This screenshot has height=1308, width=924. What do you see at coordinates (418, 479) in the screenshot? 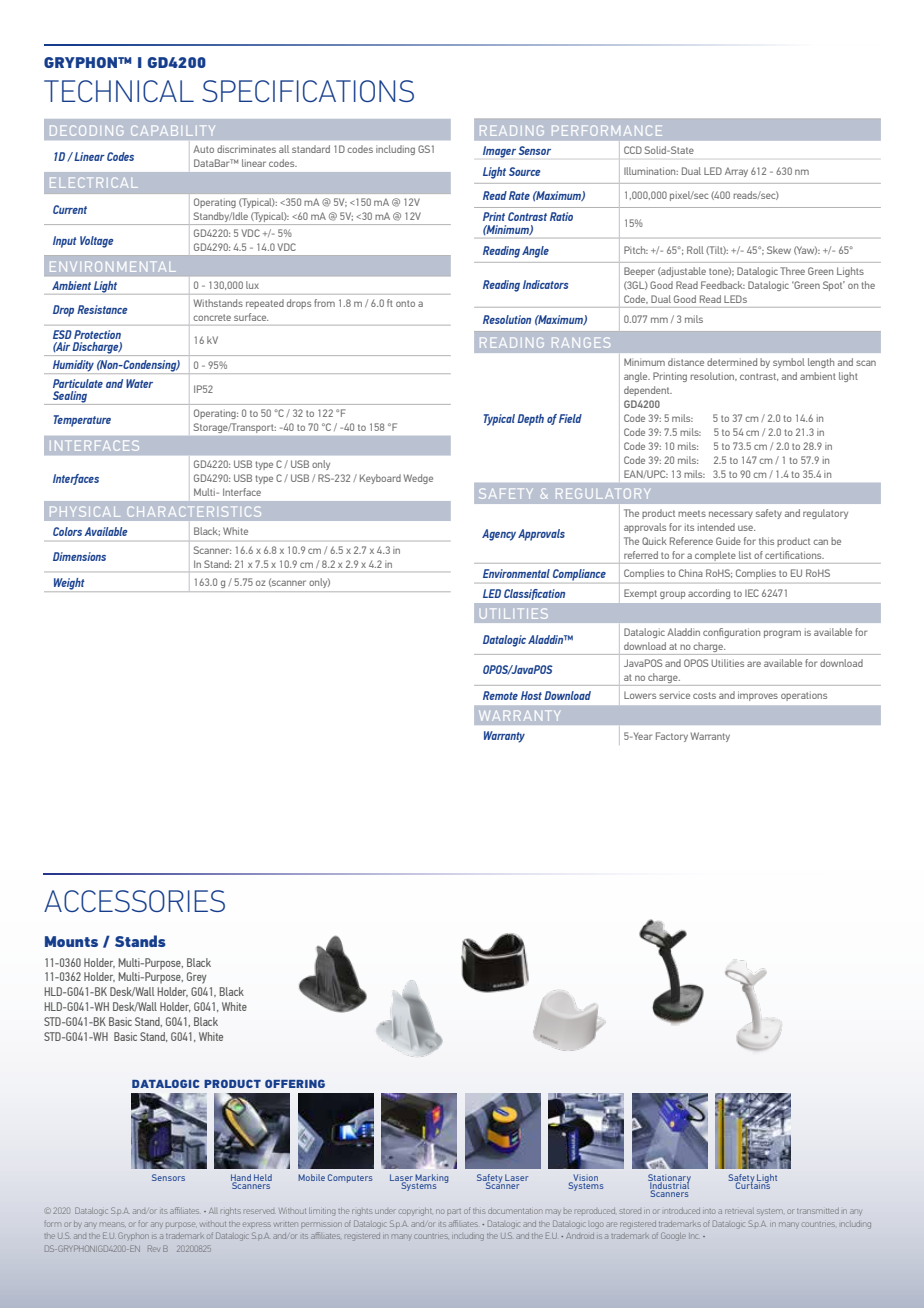
I see `Wedge` at bounding box center [418, 479].
